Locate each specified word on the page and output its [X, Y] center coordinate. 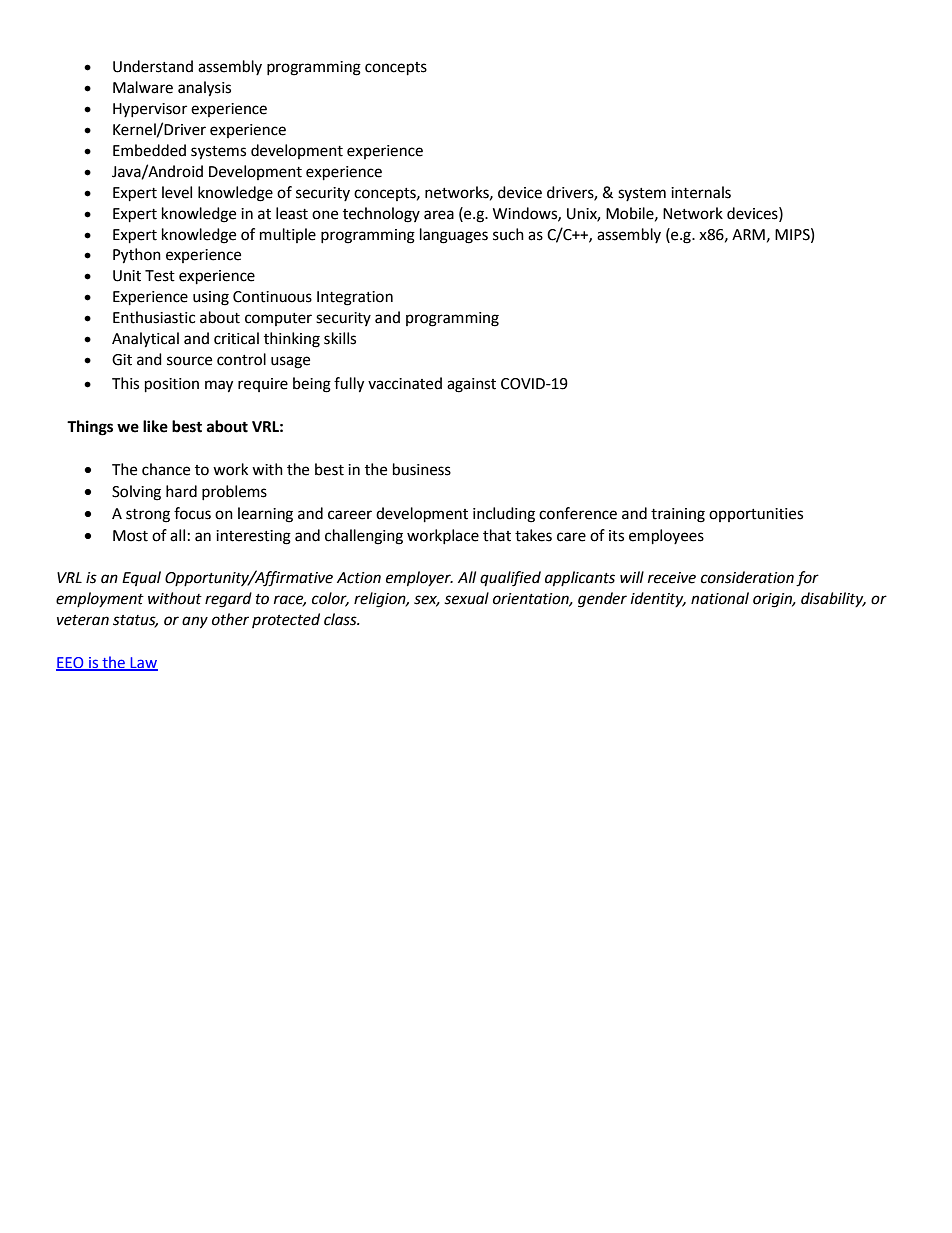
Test [160, 276]
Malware [143, 87]
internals [701, 192]
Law [143, 663]
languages [454, 236]
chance [166, 469]
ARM [748, 234]
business [422, 469]
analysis [204, 89]
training [678, 515]
